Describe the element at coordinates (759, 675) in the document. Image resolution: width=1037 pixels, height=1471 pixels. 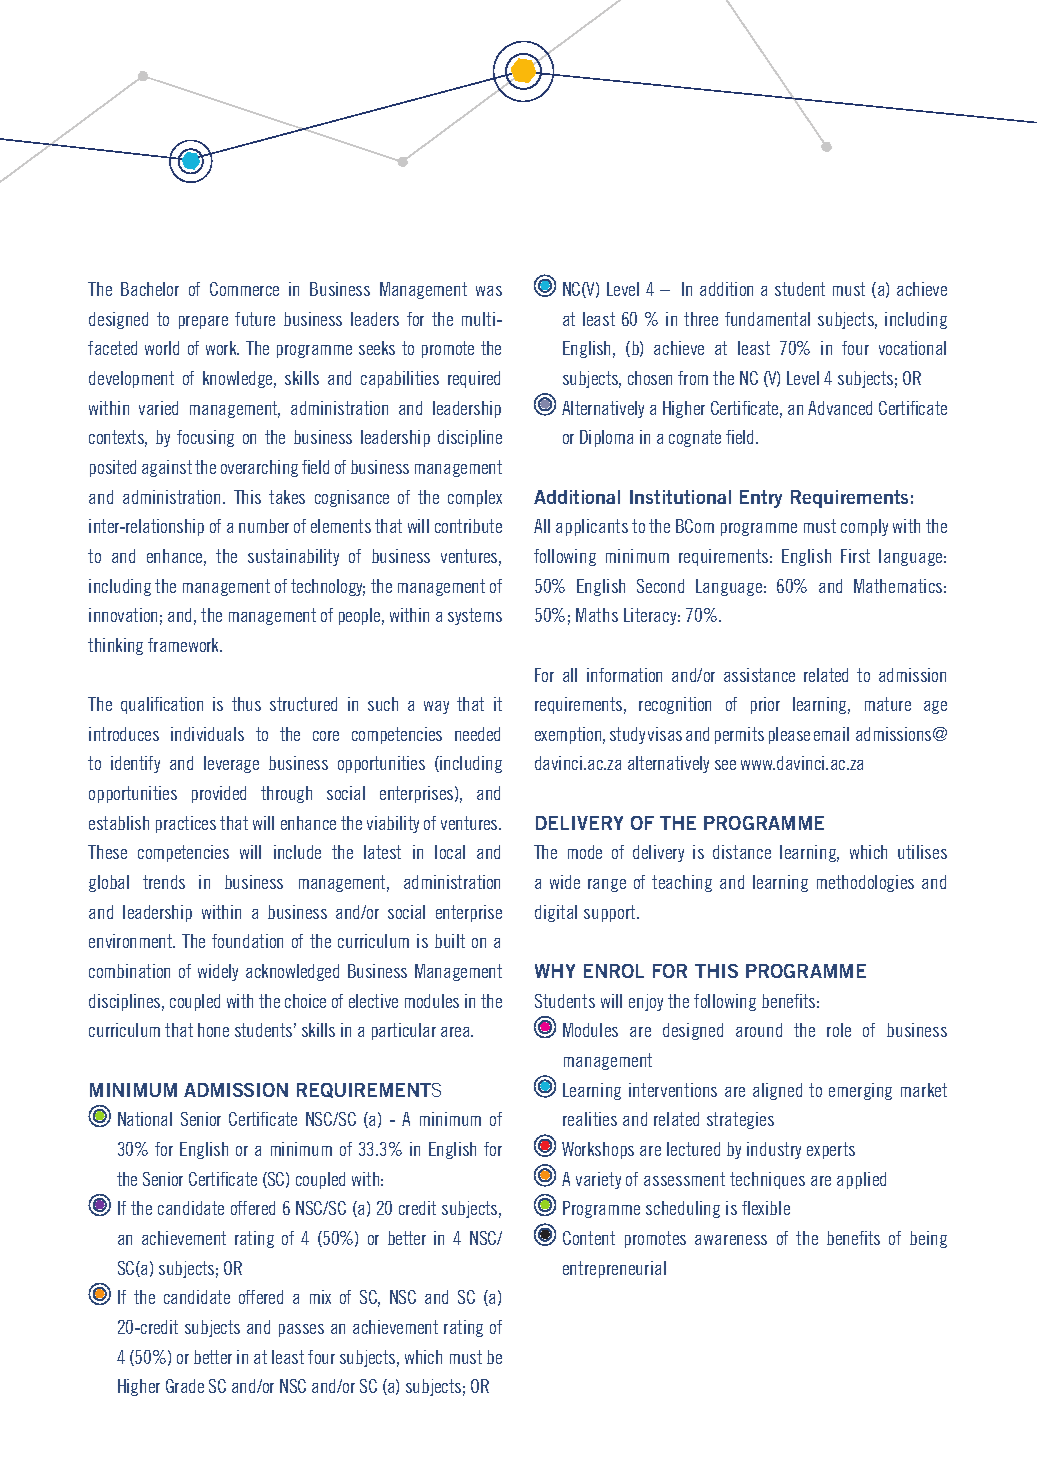
I see `assistance` at that location.
